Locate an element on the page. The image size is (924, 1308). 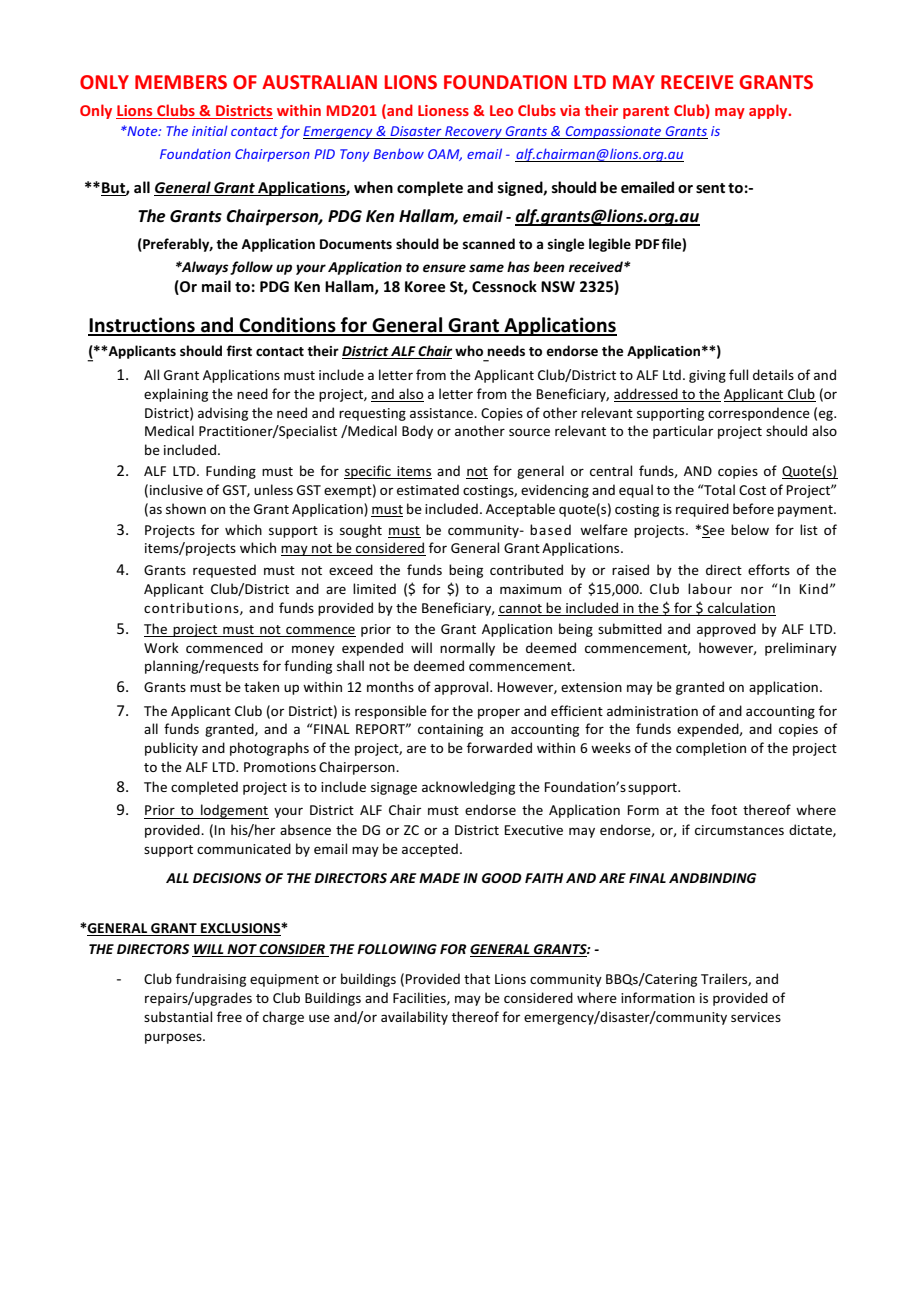
Leo is located at coordinates (501, 110).
